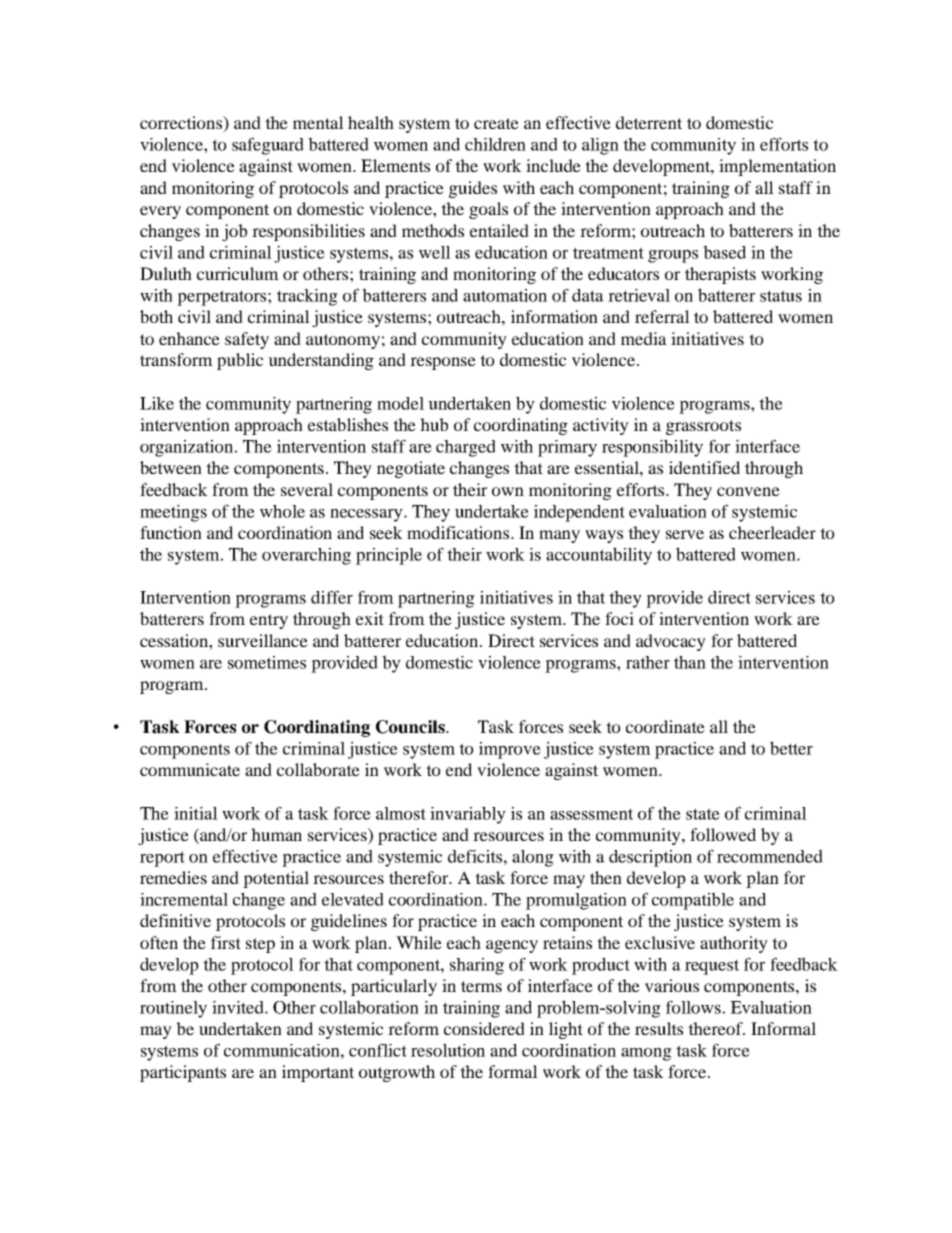  I want to click on grassroots, so click(703, 427).
